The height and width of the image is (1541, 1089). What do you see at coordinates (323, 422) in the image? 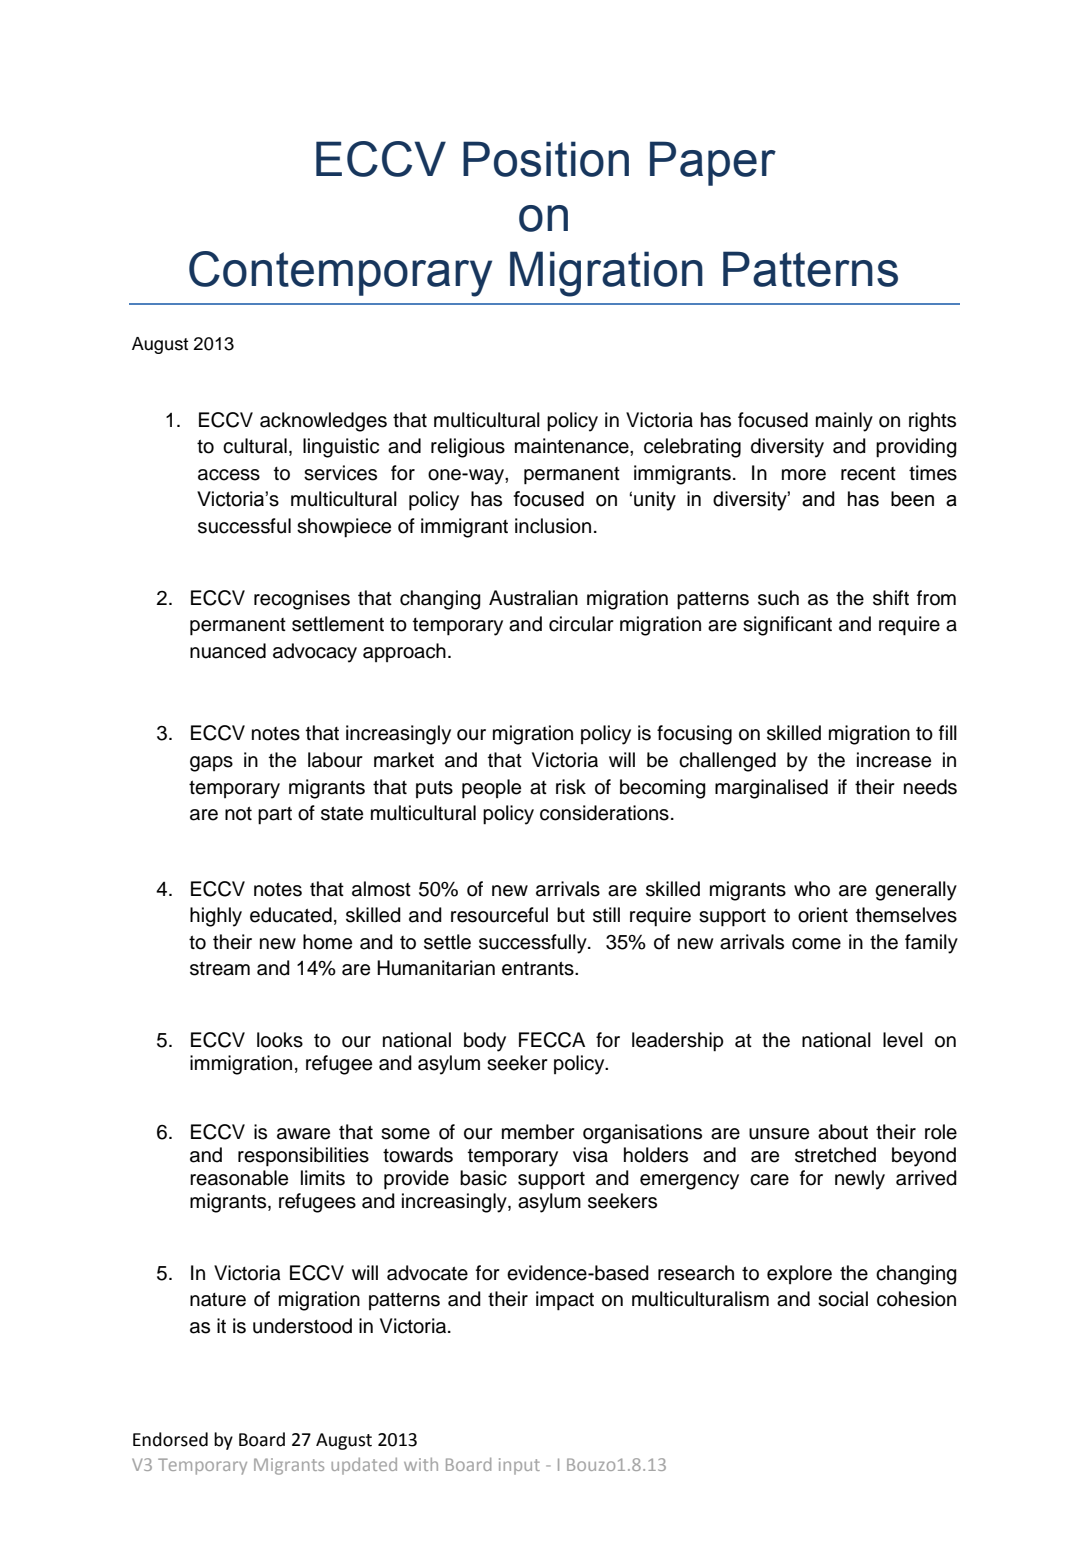
I see `acknowledges` at bounding box center [323, 422].
